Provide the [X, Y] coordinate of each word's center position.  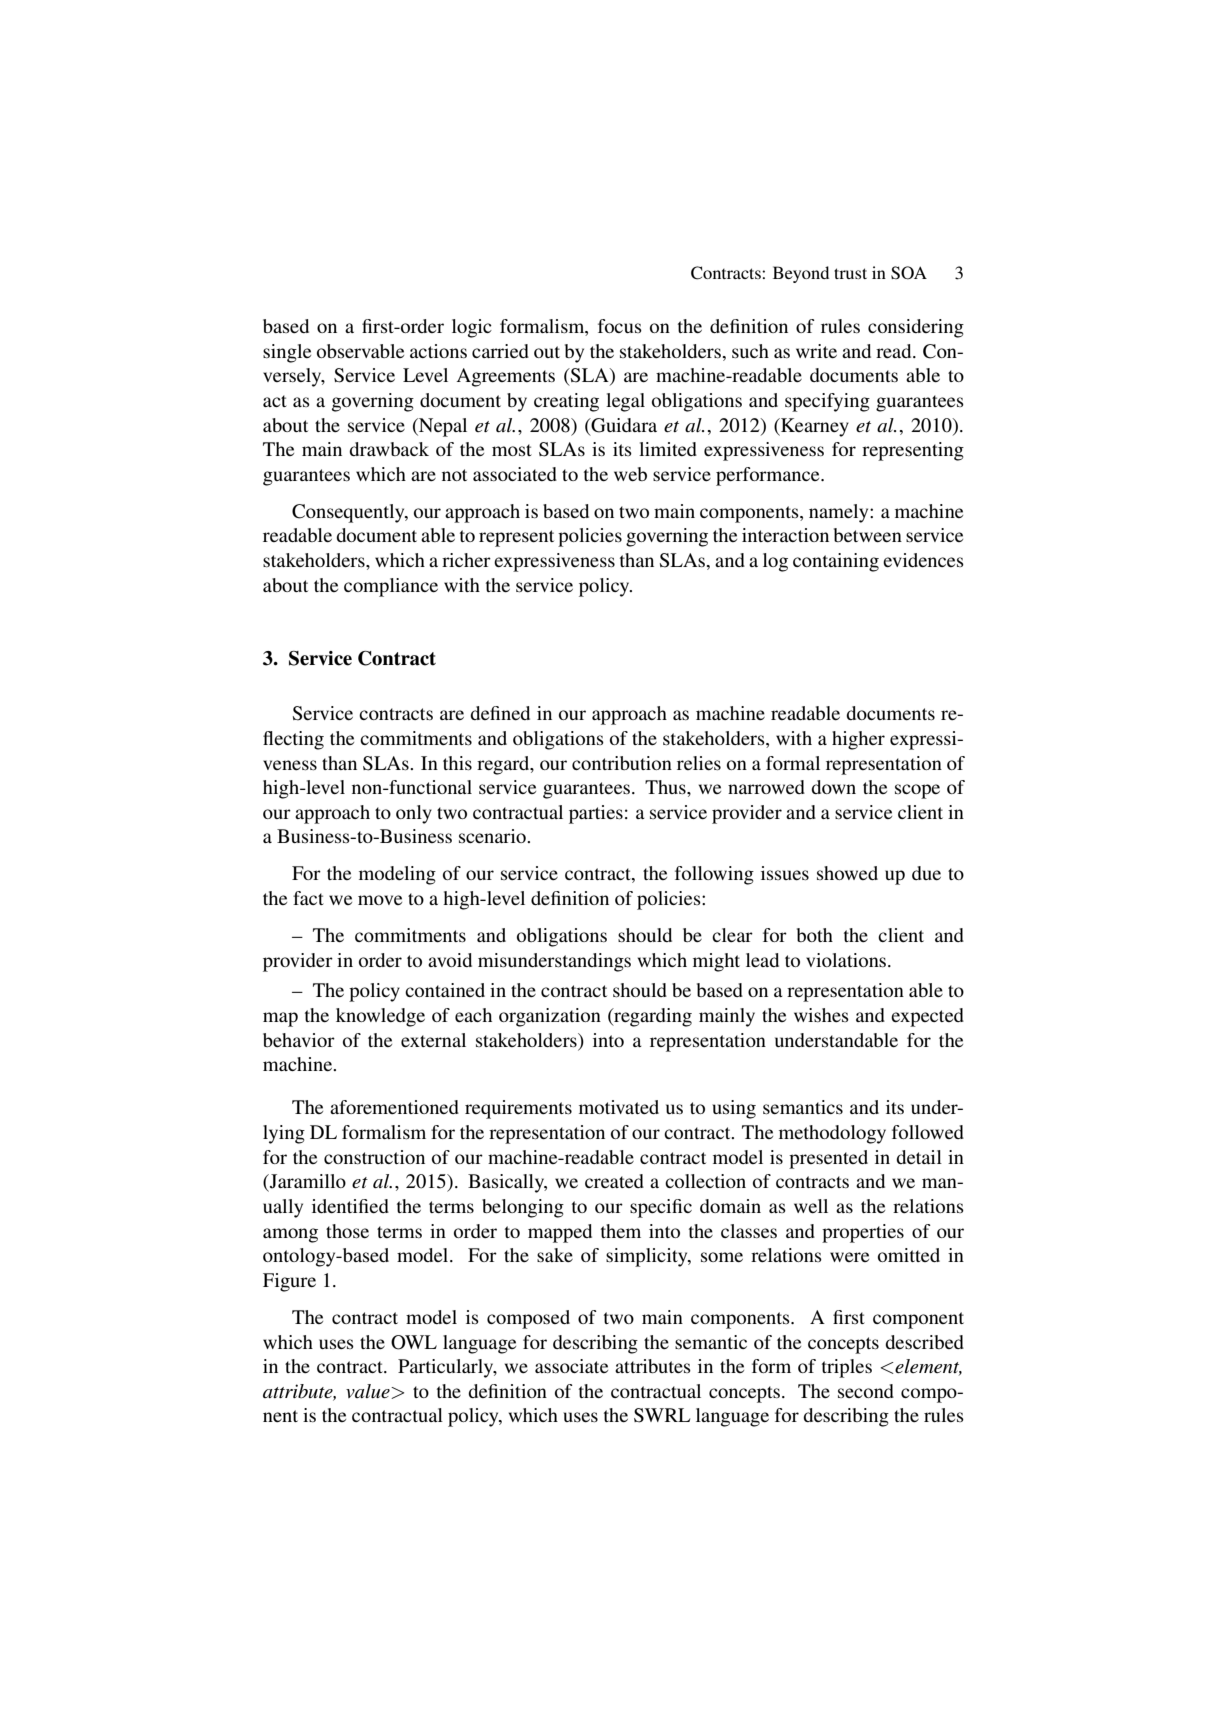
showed [847, 873]
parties [596, 814]
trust [850, 273]
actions [438, 351]
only [414, 814]
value [369, 1391]
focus [620, 326]
